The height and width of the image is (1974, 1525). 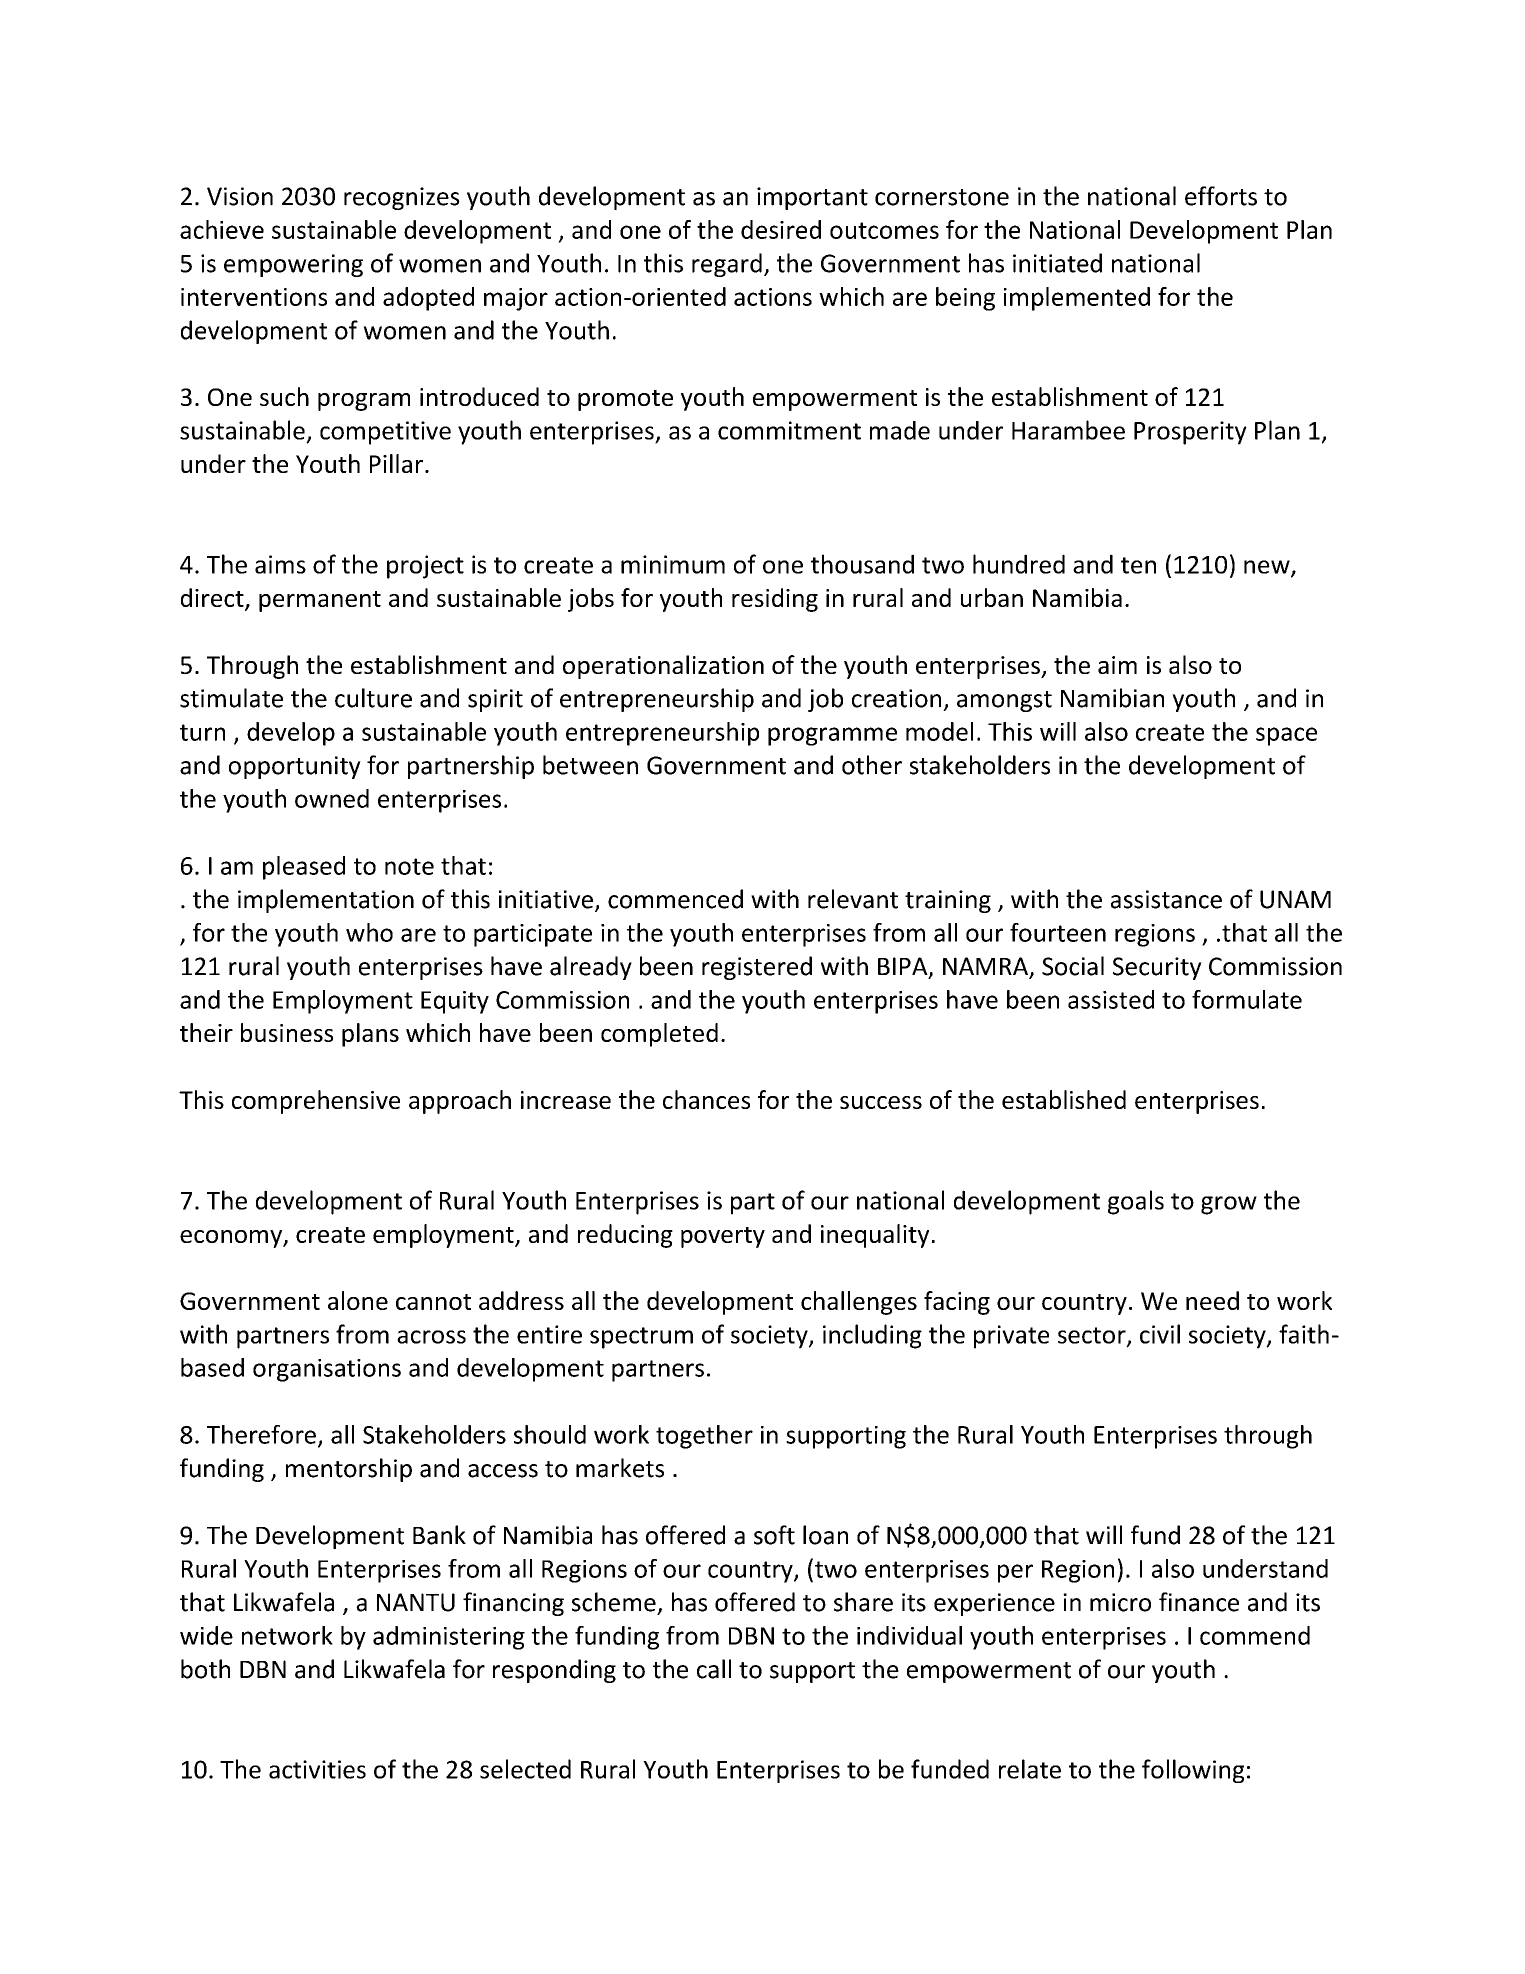 What do you see at coordinates (641, 1338) in the image?
I see `spectrum` at bounding box center [641, 1338].
